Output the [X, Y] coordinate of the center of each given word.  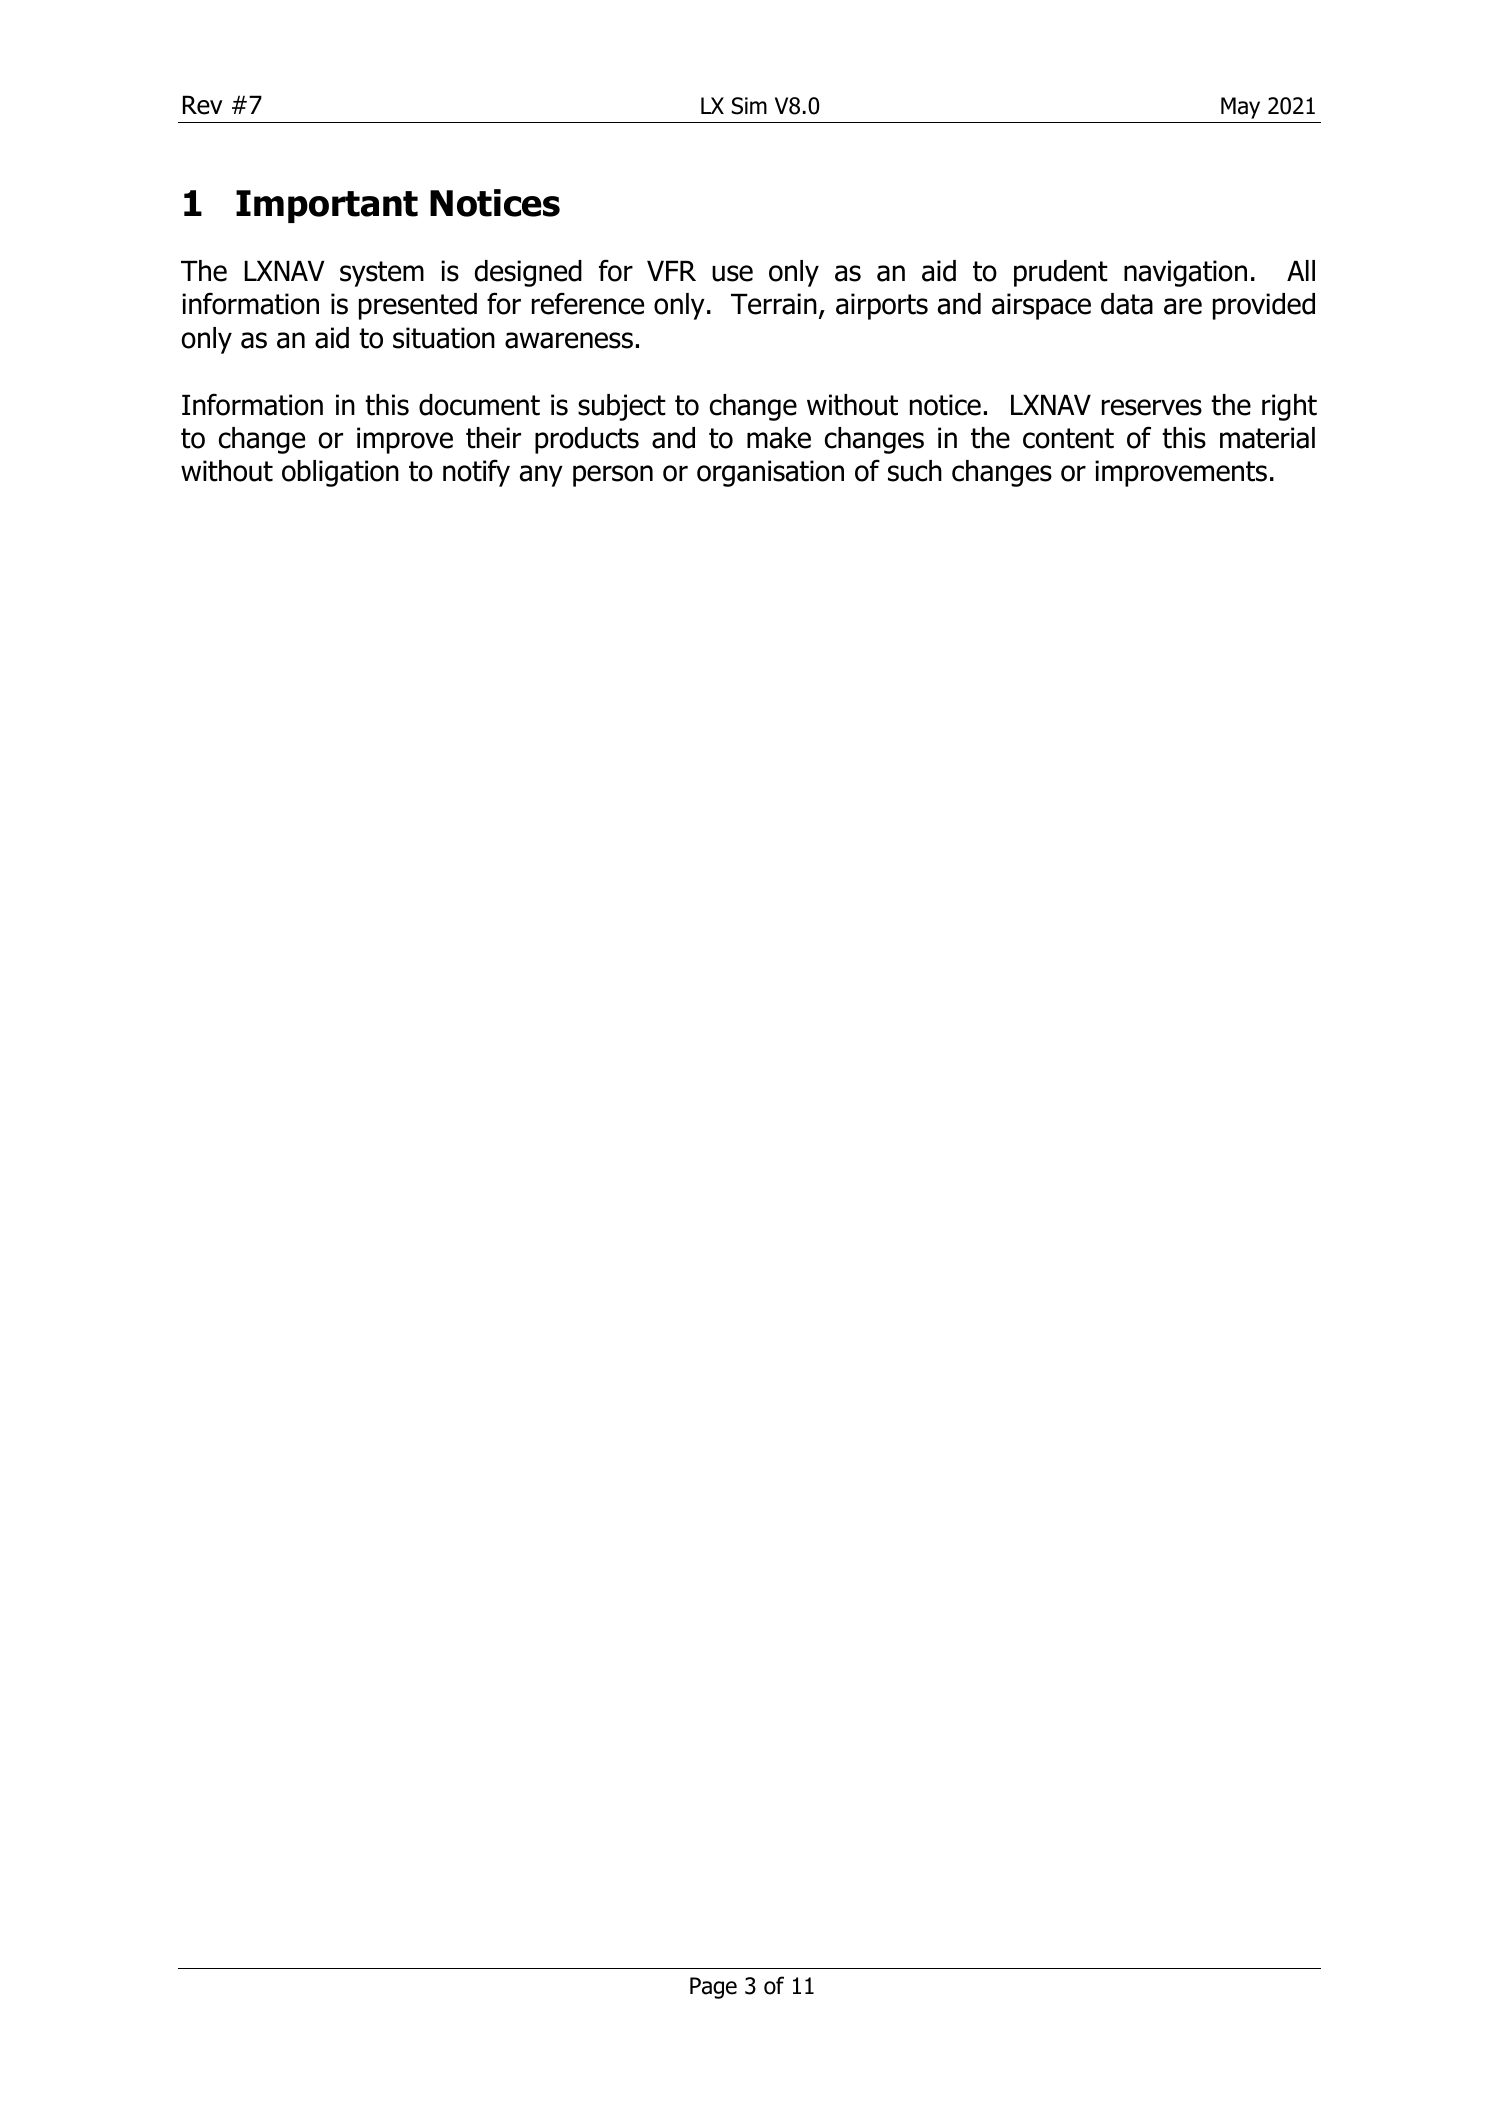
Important [327, 206]
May [1240, 108]
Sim [749, 106]
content [1068, 438]
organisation [770, 473]
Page [713, 1988]
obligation [340, 473]
